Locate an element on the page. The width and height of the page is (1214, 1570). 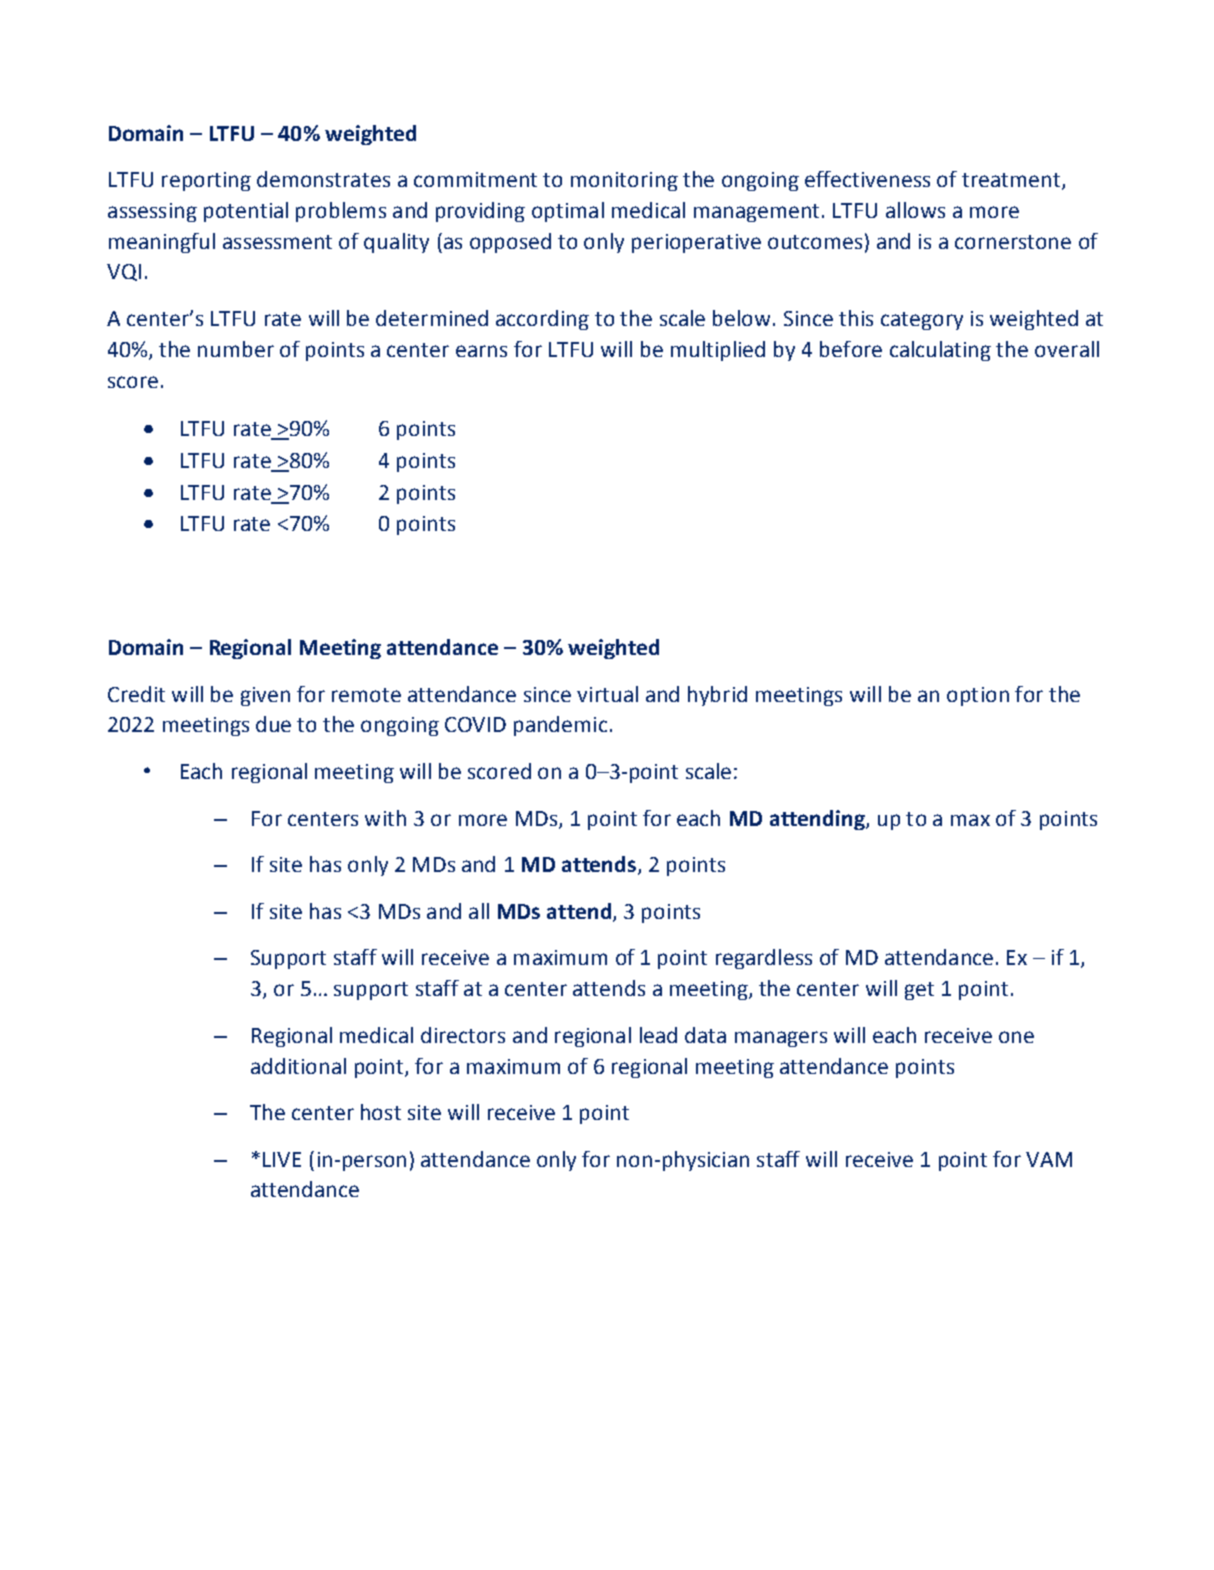
allows is located at coordinates (915, 210).
